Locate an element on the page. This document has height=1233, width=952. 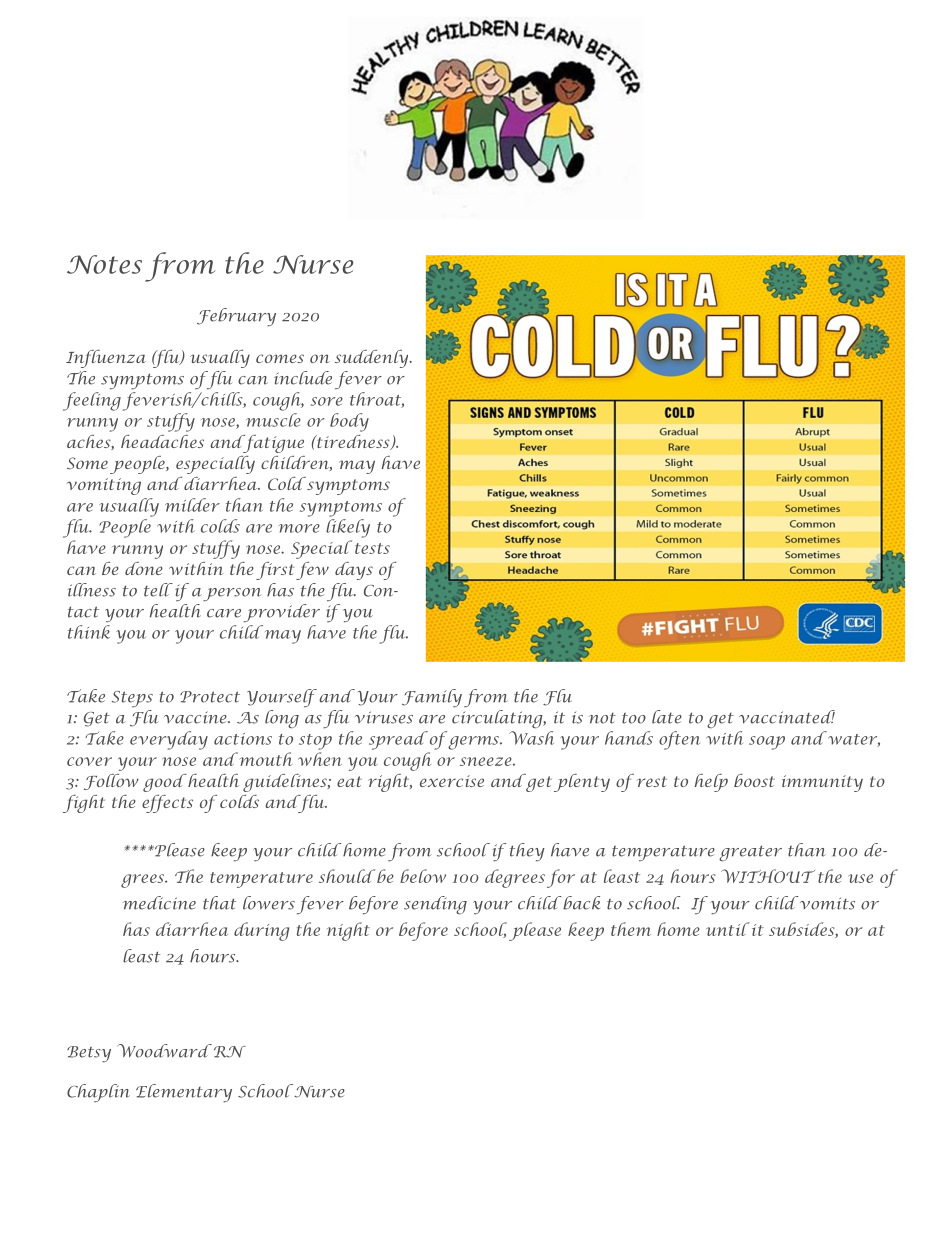
done is located at coordinates (144, 568).
